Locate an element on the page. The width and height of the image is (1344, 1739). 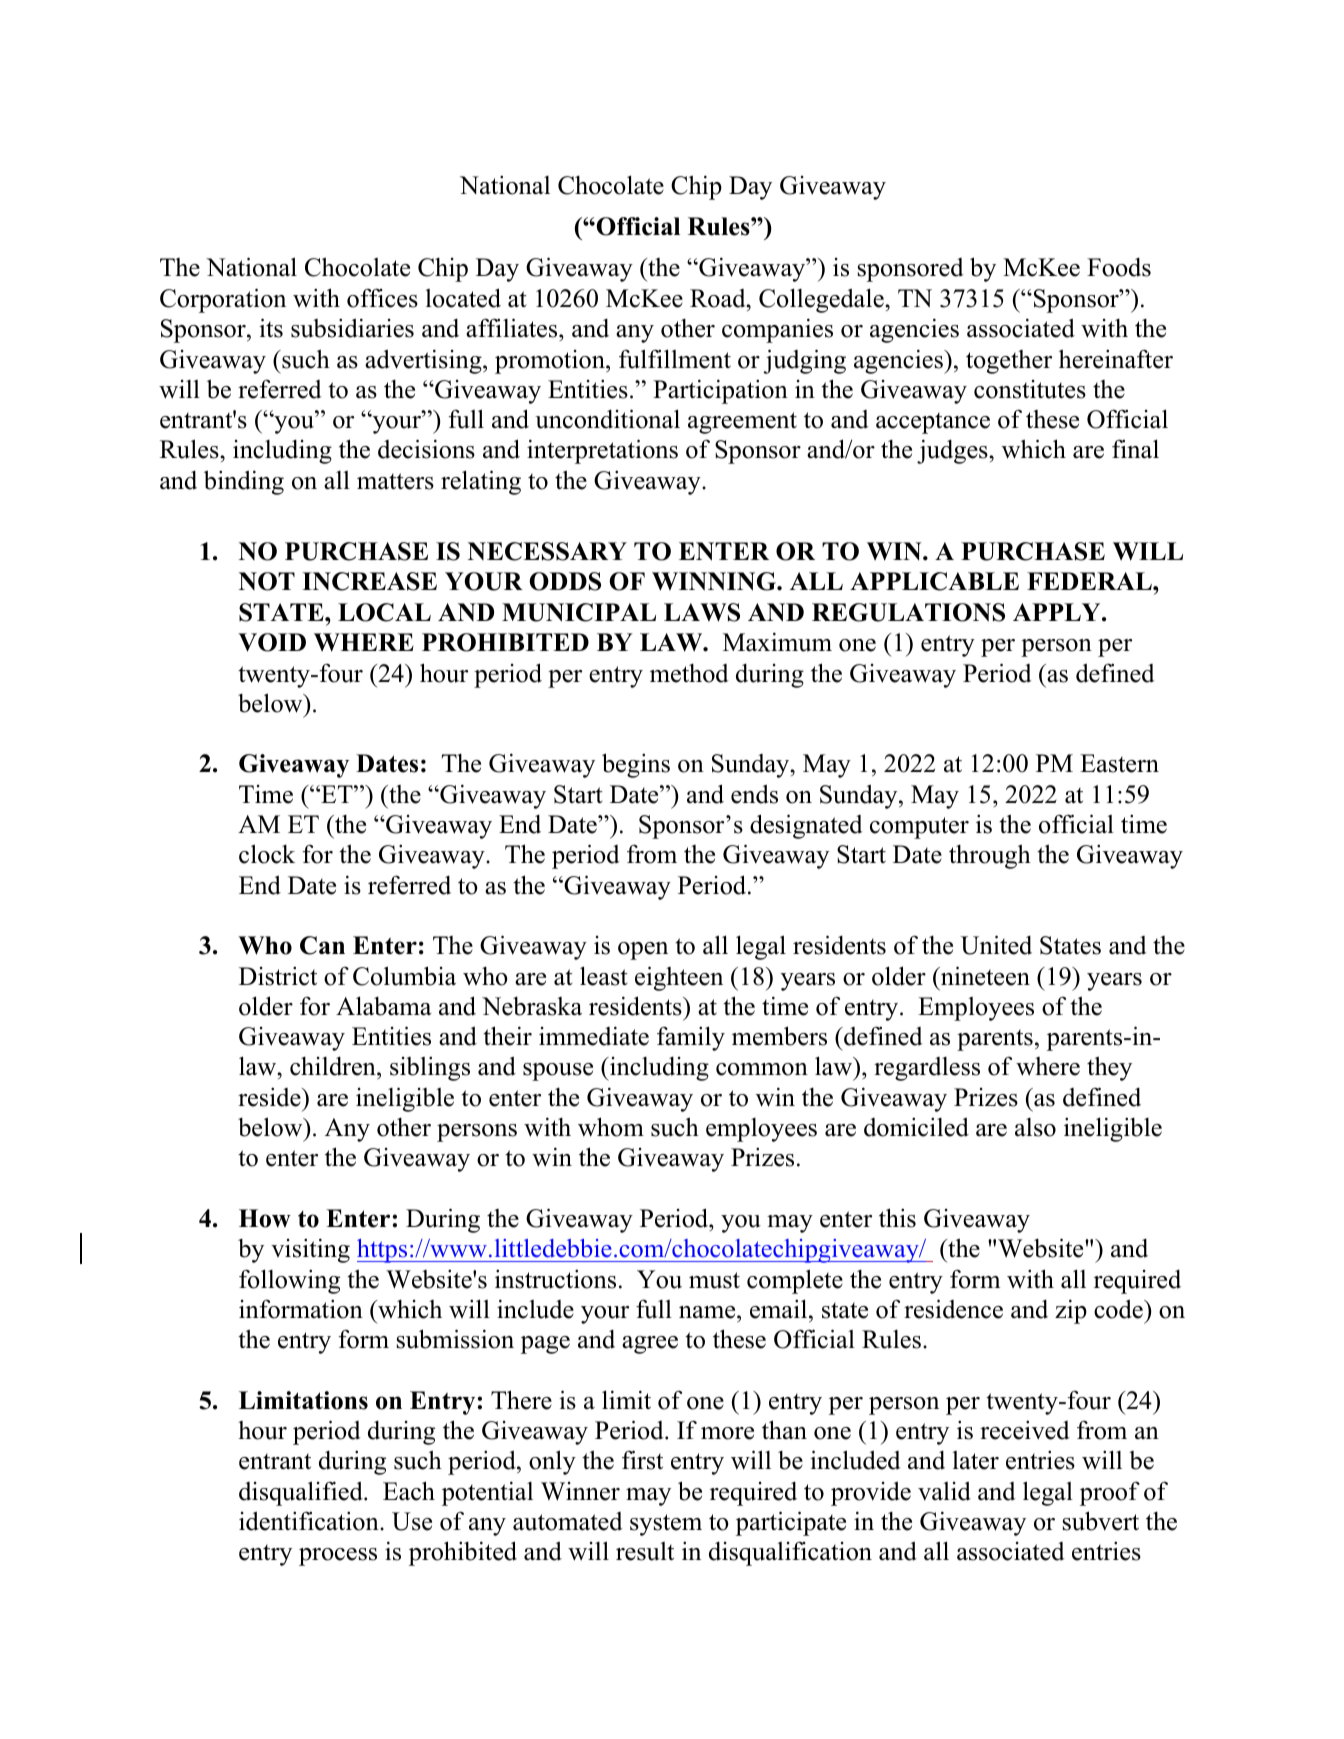
through is located at coordinates (990, 856).
